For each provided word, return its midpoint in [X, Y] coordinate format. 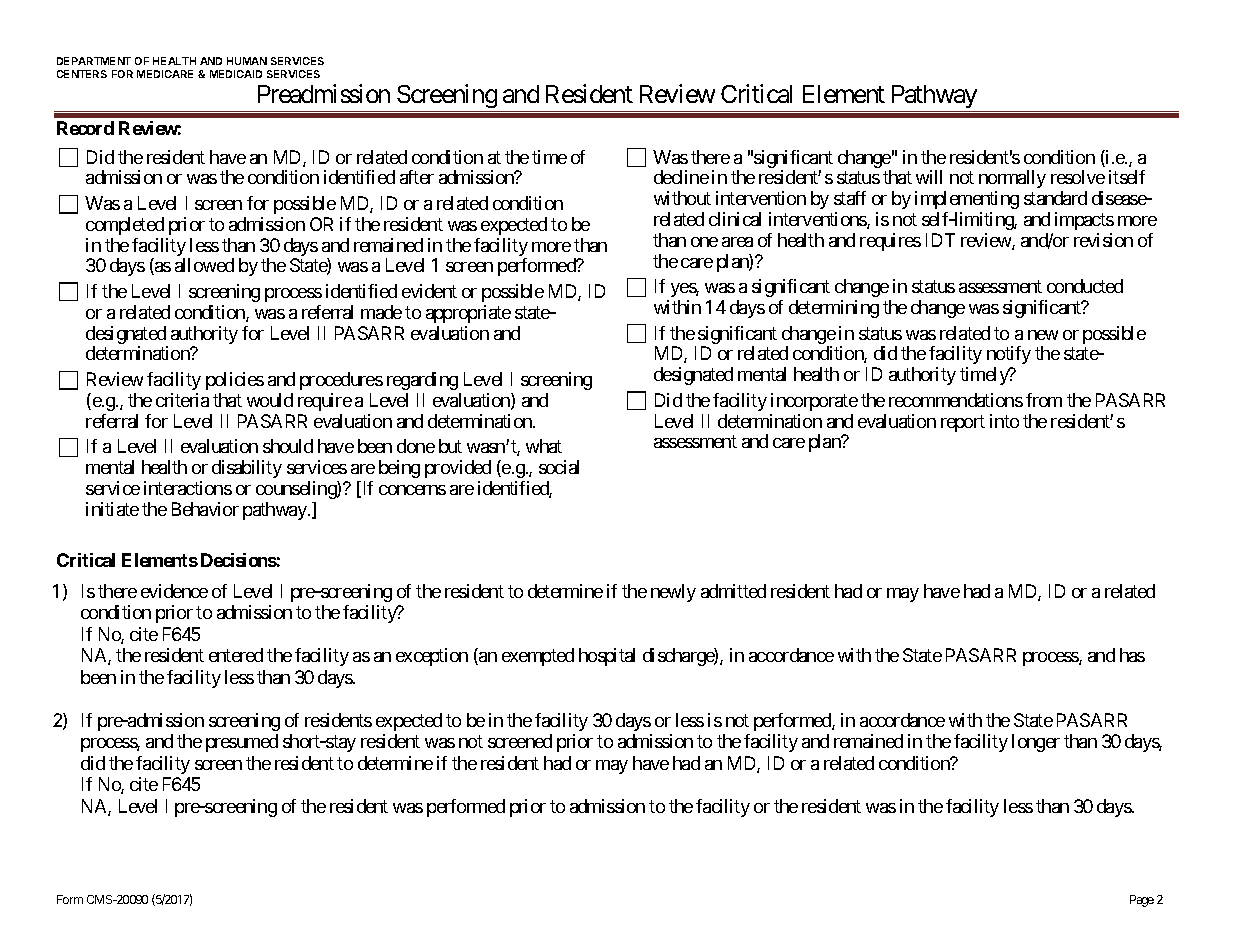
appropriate [468, 314]
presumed [242, 743]
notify [1009, 355]
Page [1142, 901]
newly [673, 593]
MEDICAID [236, 74]
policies [235, 381]
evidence [174, 591]
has [1132, 655]
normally [1012, 179]
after [417, 177]
